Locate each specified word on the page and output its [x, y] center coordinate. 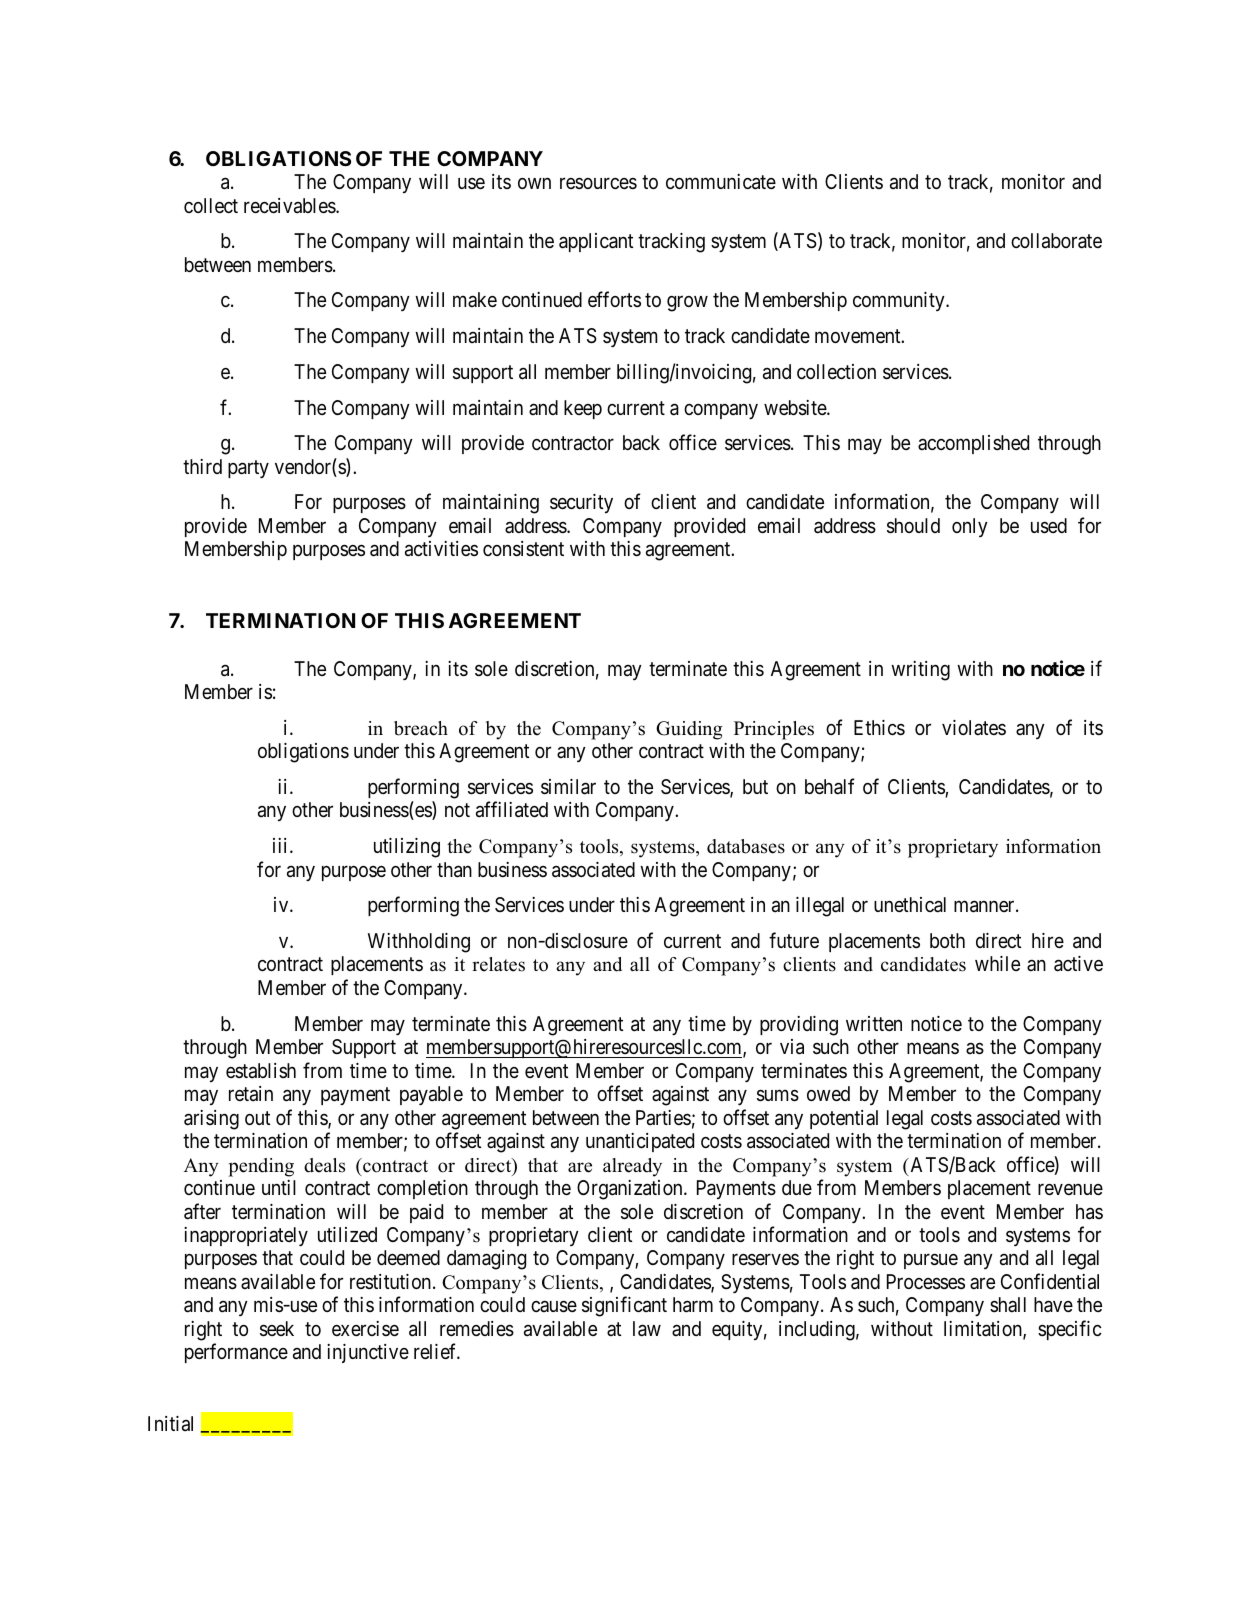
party [248, 469]
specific [1070, 1330]
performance [236, 1353]
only [970, 527]
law [647, 1329]
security [581, 503]
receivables [290, 206]
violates [974, 727]
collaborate [1056, 241]
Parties [663, 1118]
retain [251, 1094]
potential [844, 1119]
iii [282, 845]
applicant [596, 242]
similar [568, 787]
